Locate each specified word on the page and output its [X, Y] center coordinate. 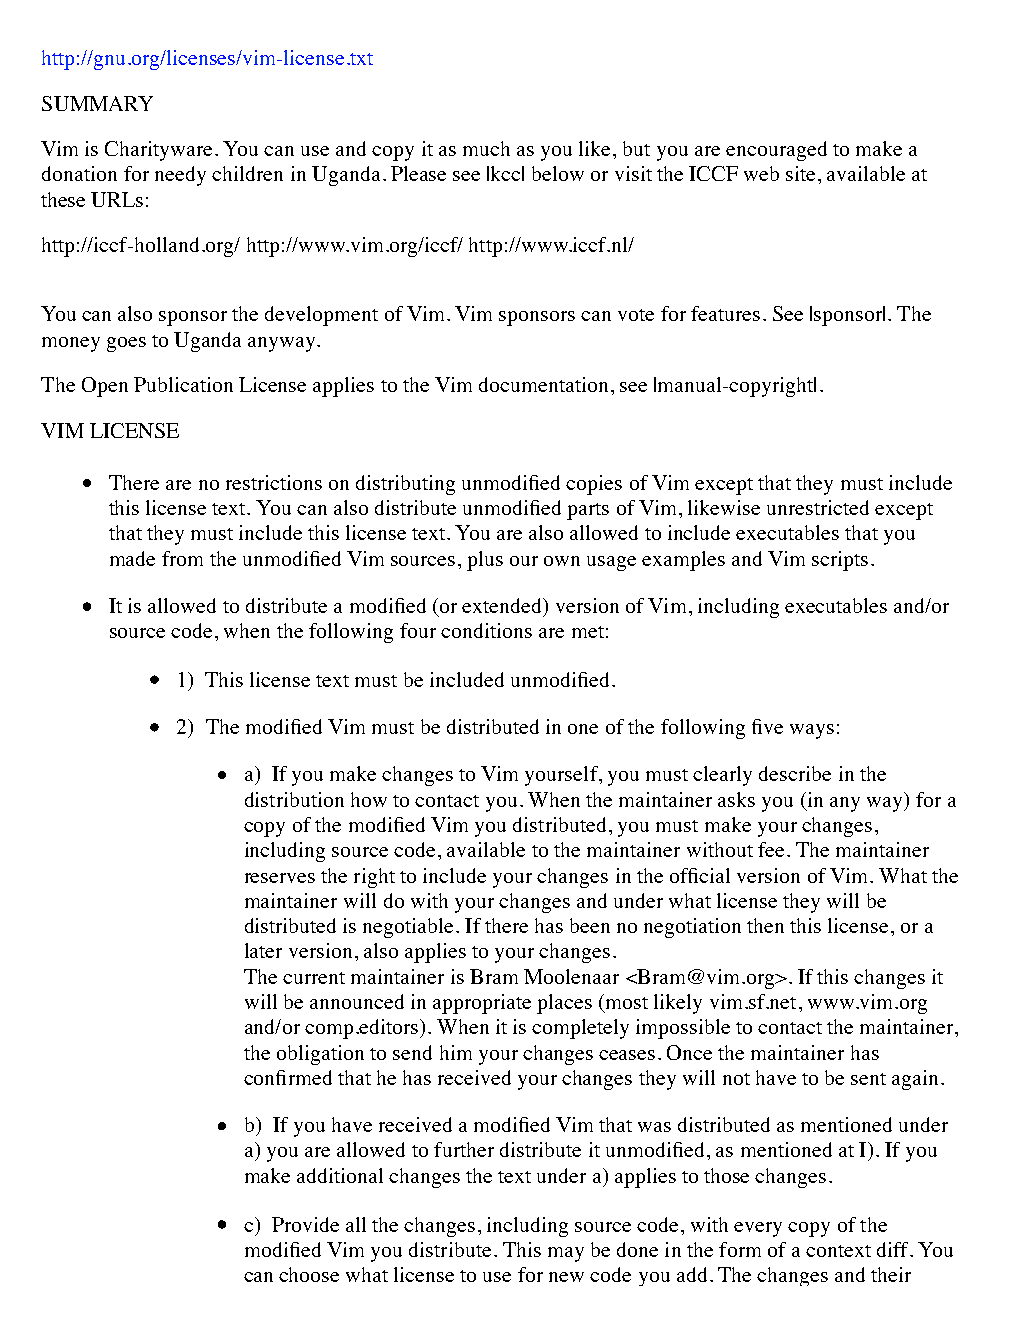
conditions [486, 630]
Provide [305, 1224]
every [758, 1229]
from [182, 558]
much [486, 148]
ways [812, 731]
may [566, 1254]
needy [180, 176]
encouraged [776, 151]
